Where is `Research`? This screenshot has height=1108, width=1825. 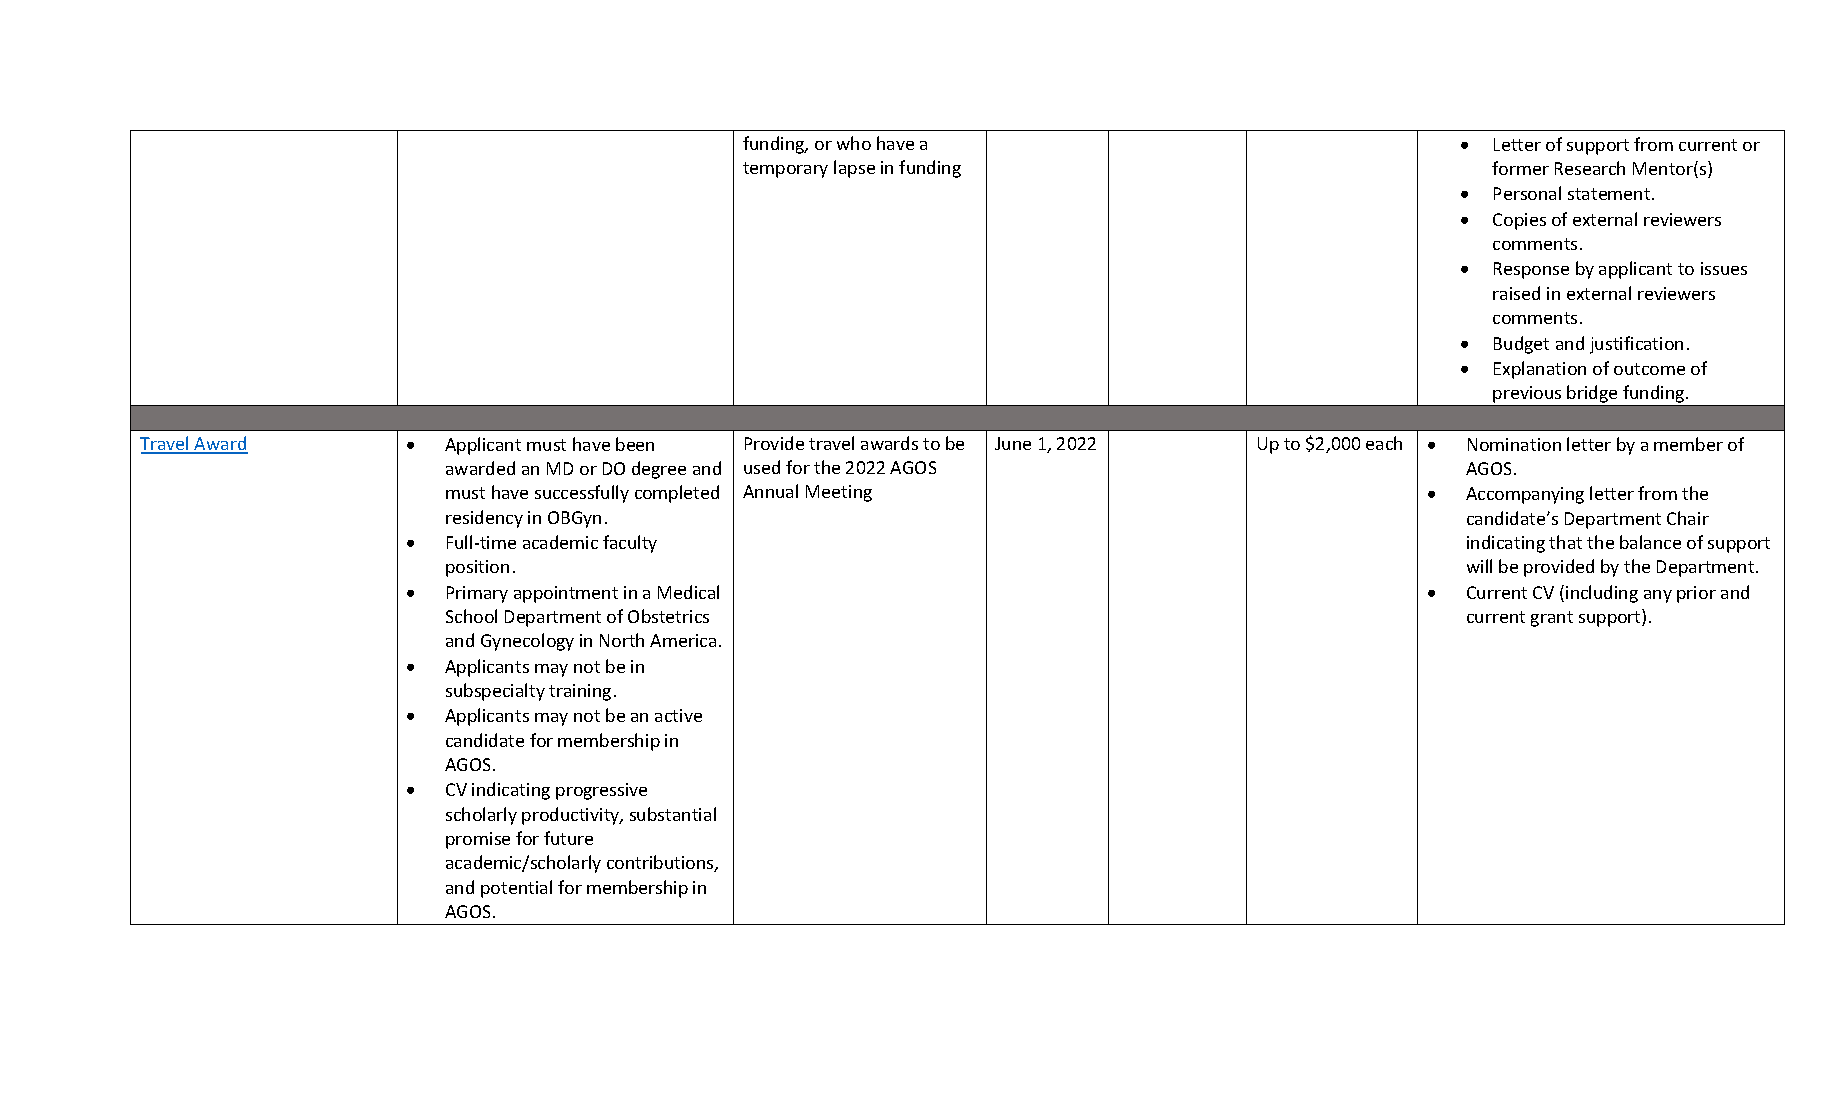 Research is located at coordinates (1590, 168).
